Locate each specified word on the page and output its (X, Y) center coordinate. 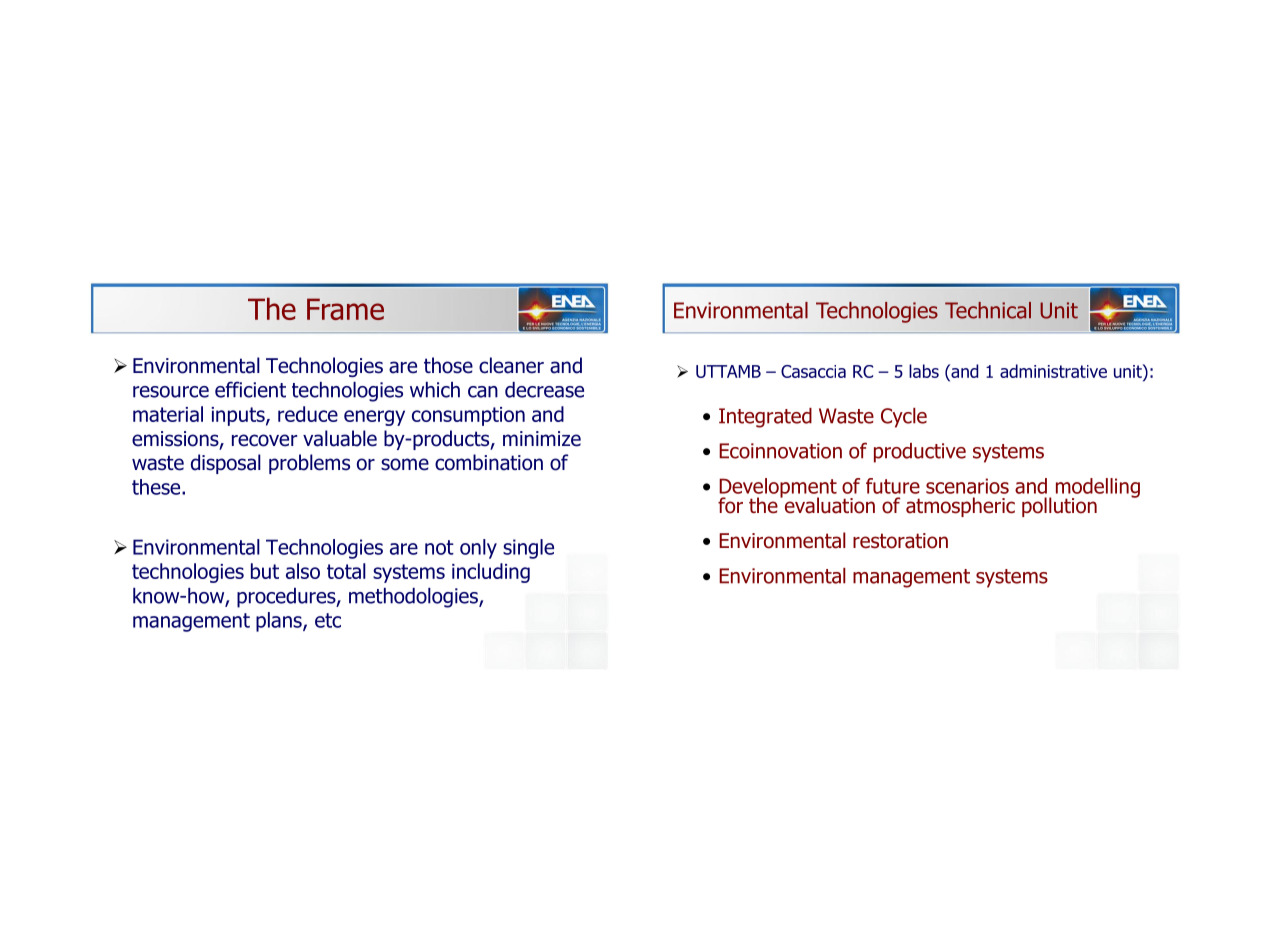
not (439, 547)
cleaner (511, 365)
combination (489, 462)
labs (924, 371)
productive (920, 453)
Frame (345, 309)
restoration (900, 541)
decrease (544, 390)
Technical (988, 310)
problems (309, 464)
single (528, 549)
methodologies (414, 598)
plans (280, 622)
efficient (250, 389)
